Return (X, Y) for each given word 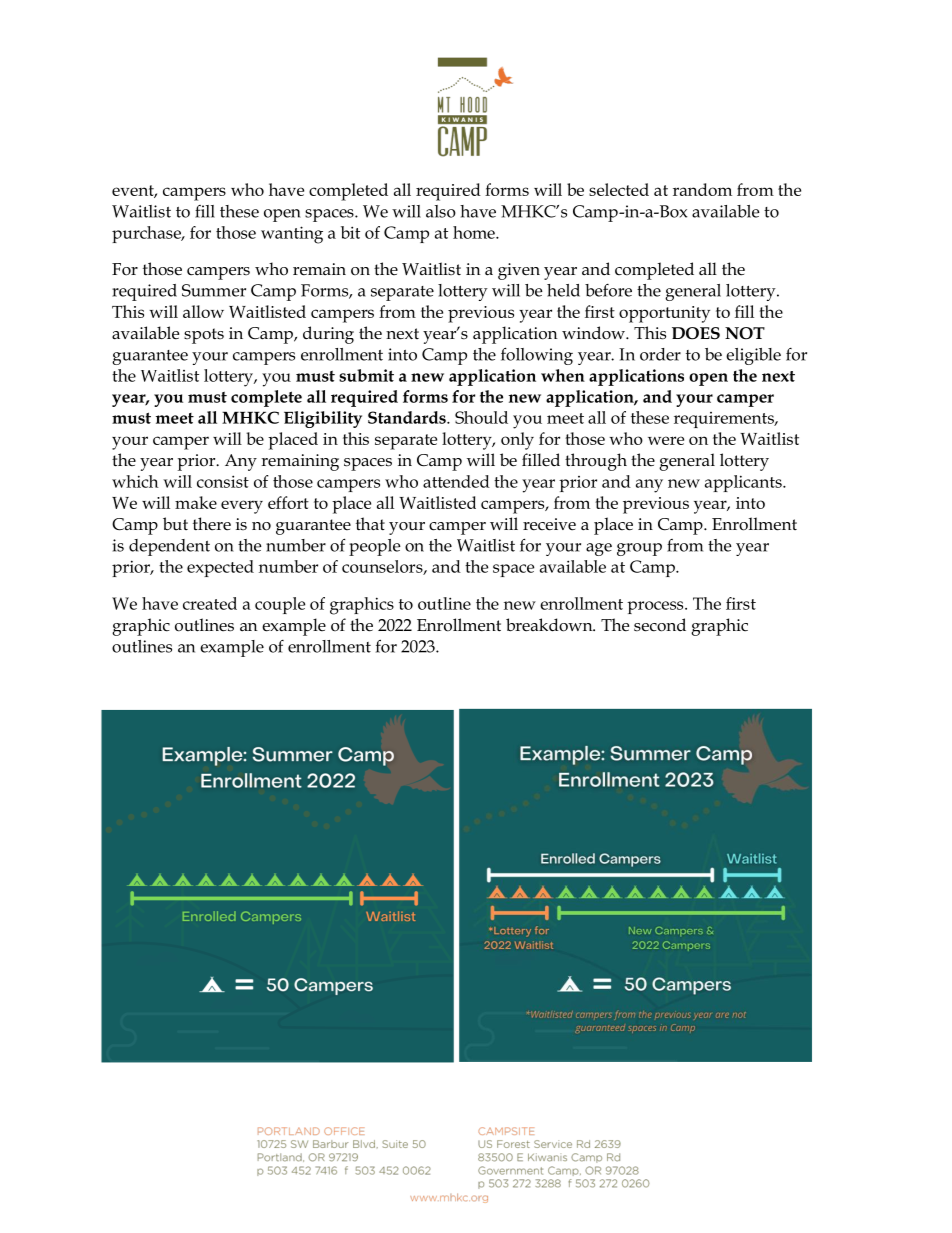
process (656, 607)
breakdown (550, 625)
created (210, 603)
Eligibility (323, 419)
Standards (408, 417)
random (702, 189)
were (666, 440)
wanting (292, 235)
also (441, 211)
